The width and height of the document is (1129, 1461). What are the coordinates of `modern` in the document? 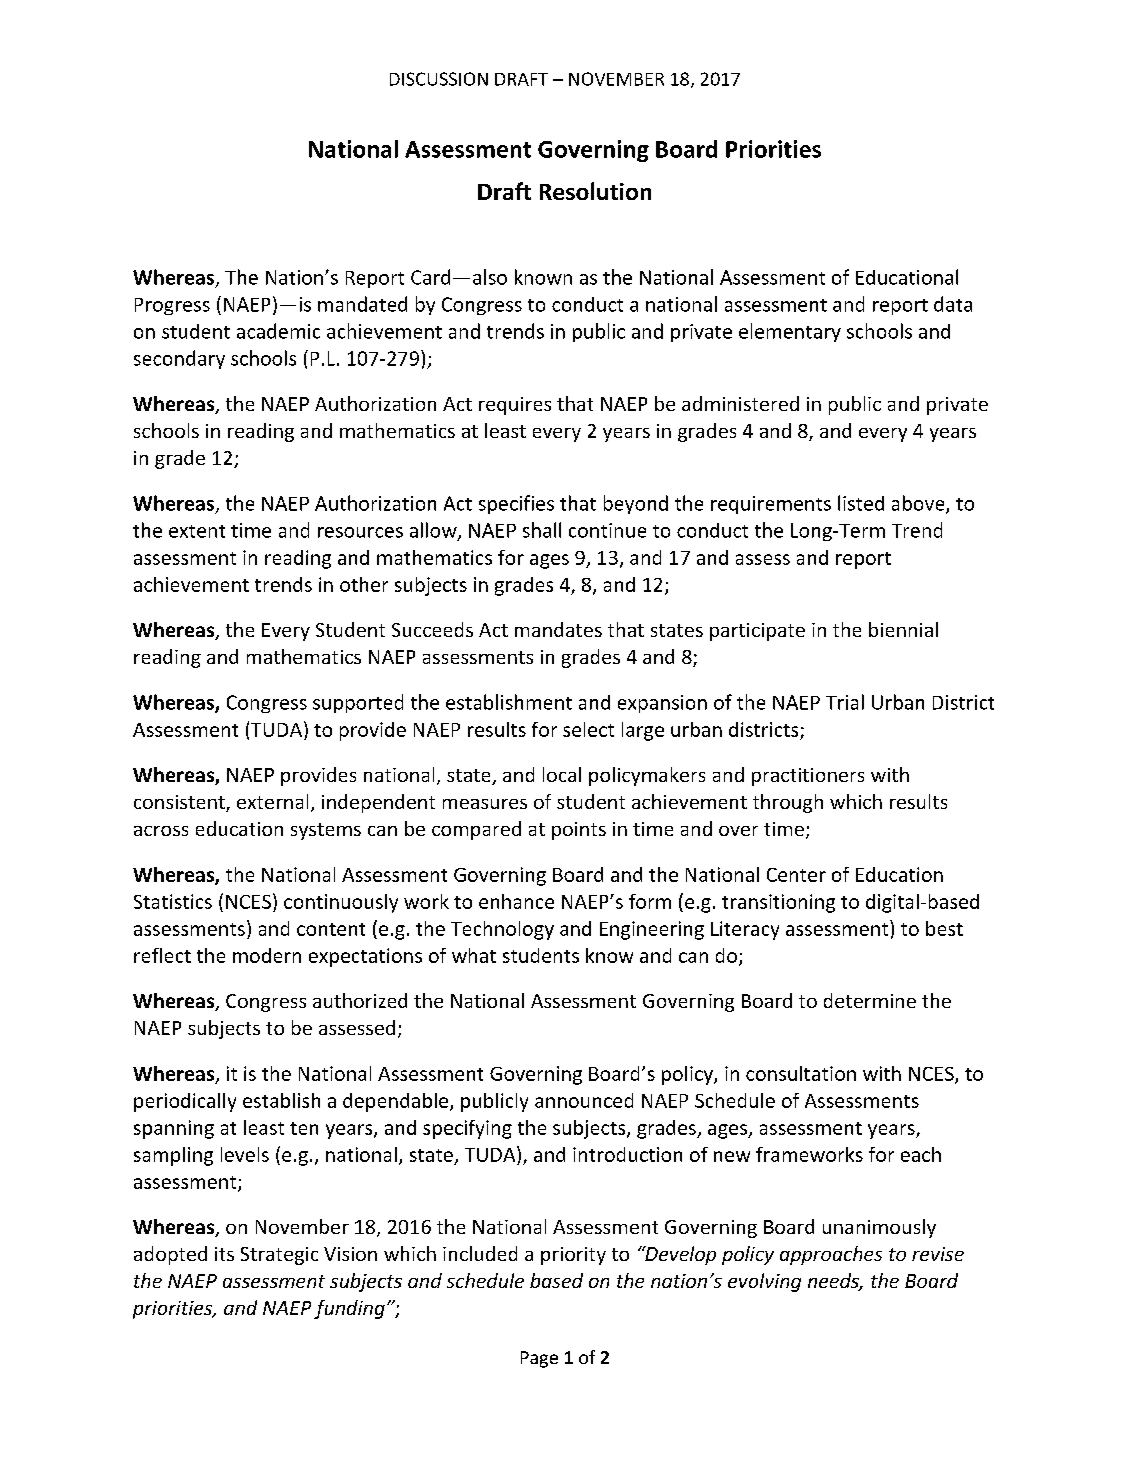 It's located at (267, 955).
